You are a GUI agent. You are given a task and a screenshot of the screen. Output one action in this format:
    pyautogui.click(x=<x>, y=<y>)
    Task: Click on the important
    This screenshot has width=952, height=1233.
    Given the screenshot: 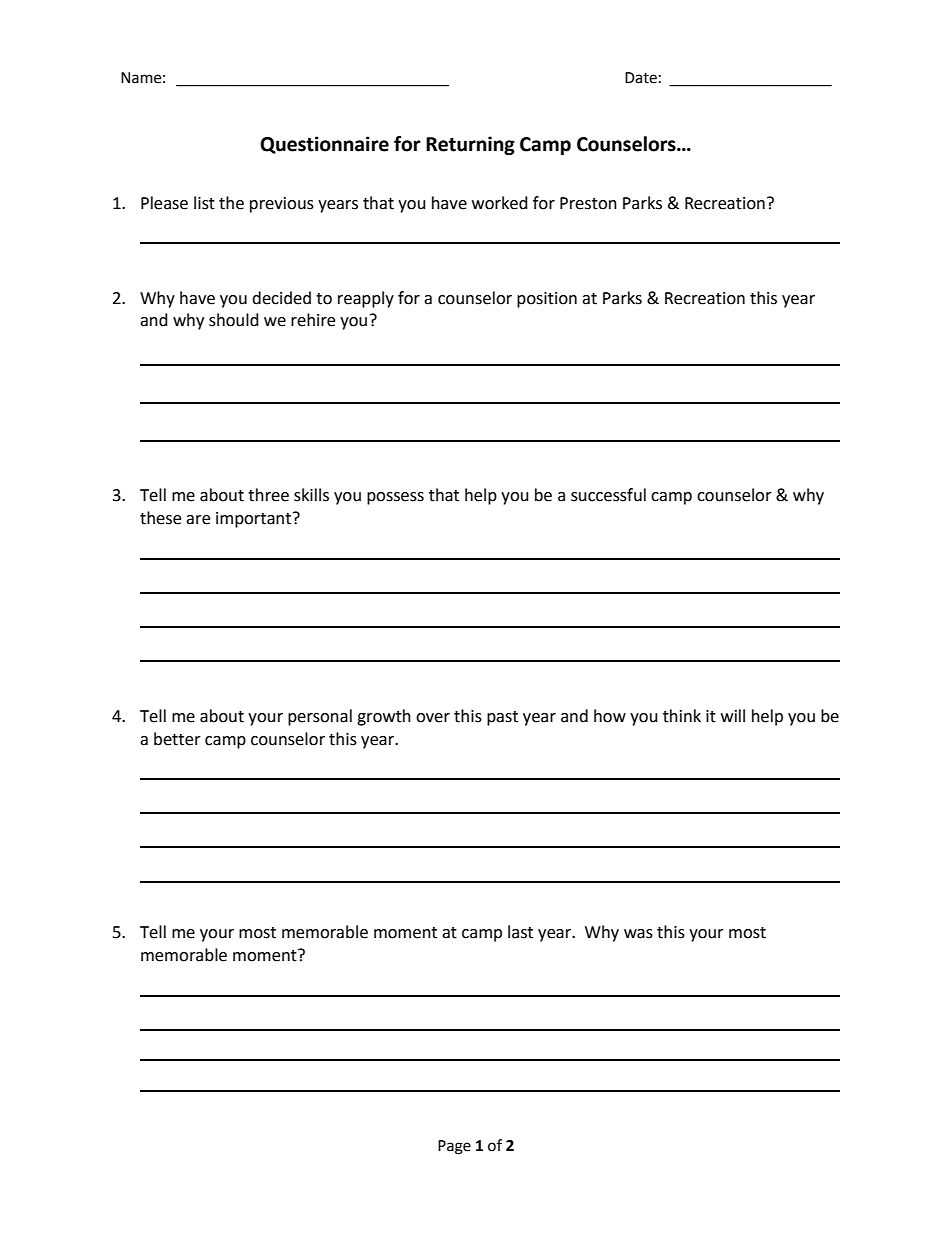 What is the action you would take?
    pyautogui.click(x=255, y=520)
